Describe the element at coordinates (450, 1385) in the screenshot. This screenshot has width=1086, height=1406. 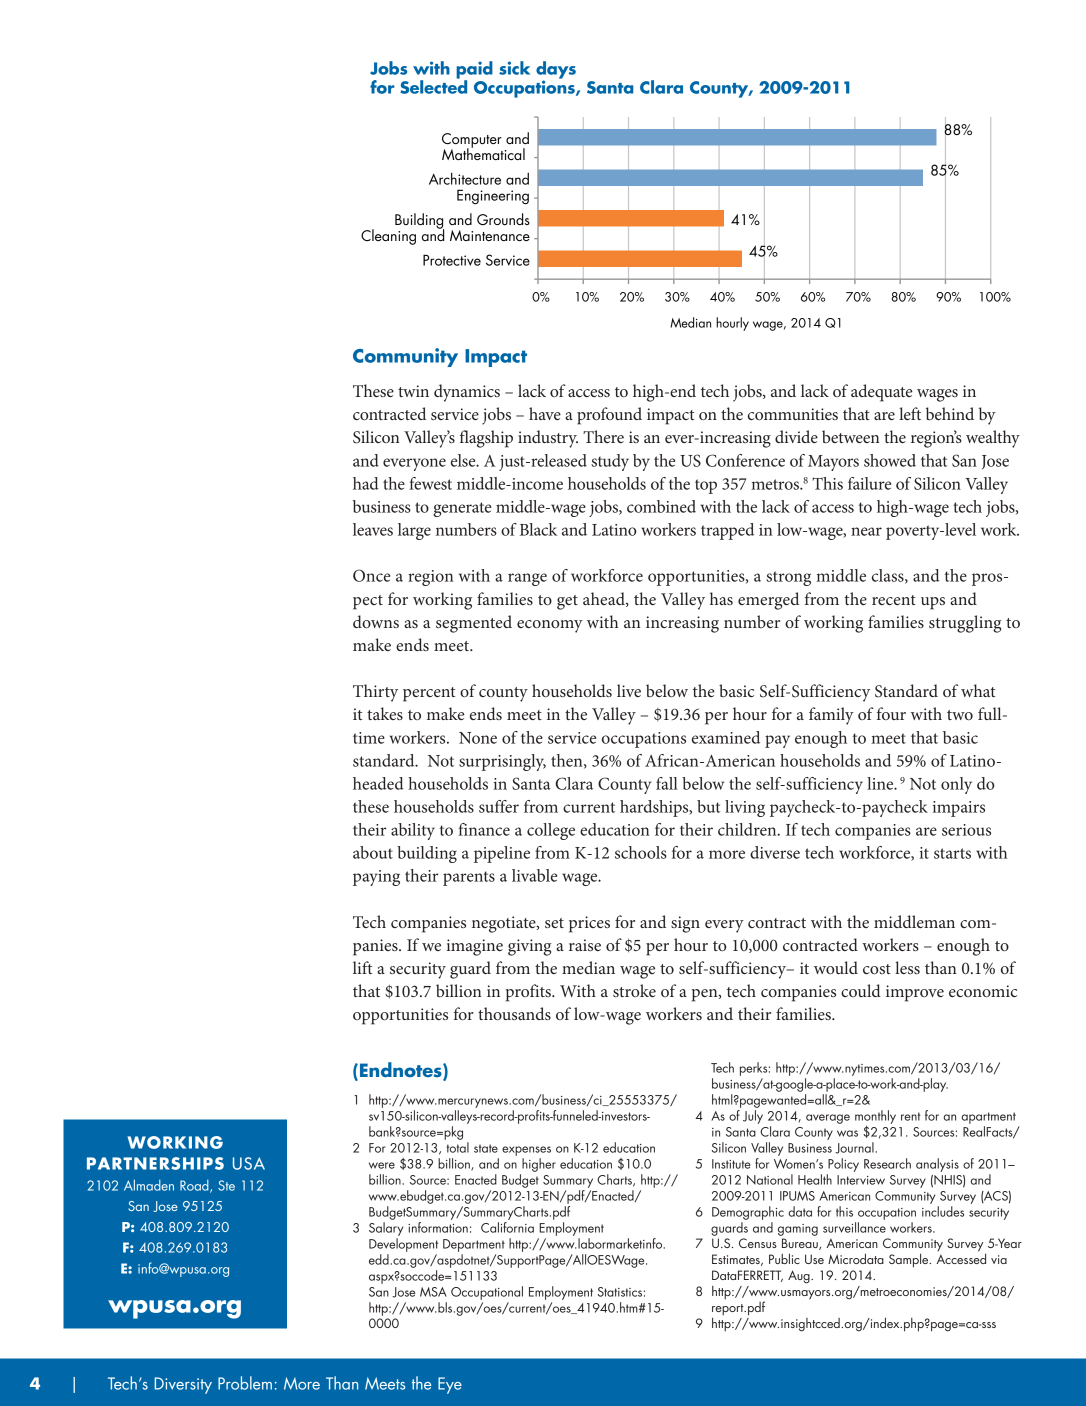
I see `Eye` at that location.
